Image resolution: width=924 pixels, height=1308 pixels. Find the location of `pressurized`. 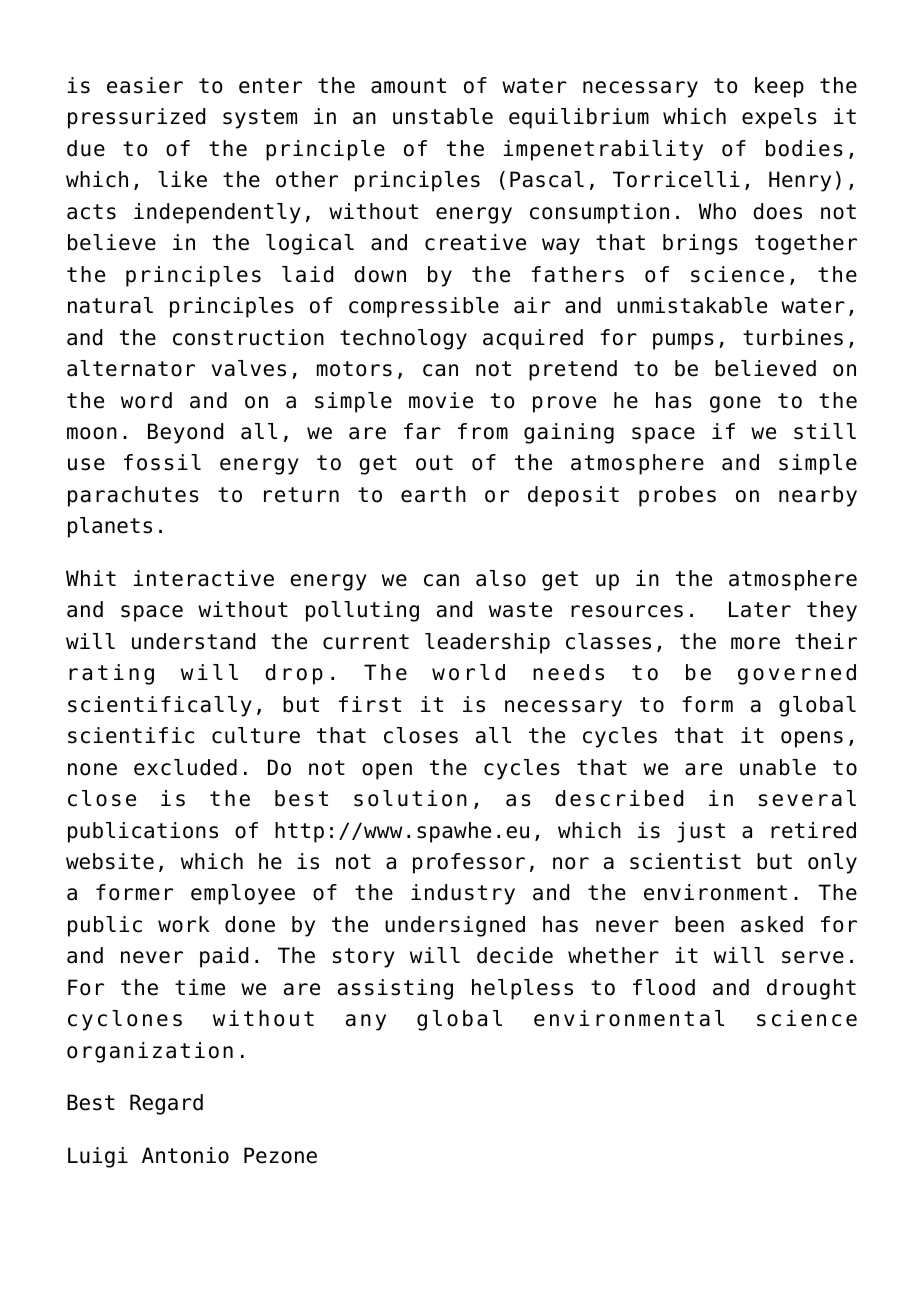

pressurized is located at coordinates (136, 118).
